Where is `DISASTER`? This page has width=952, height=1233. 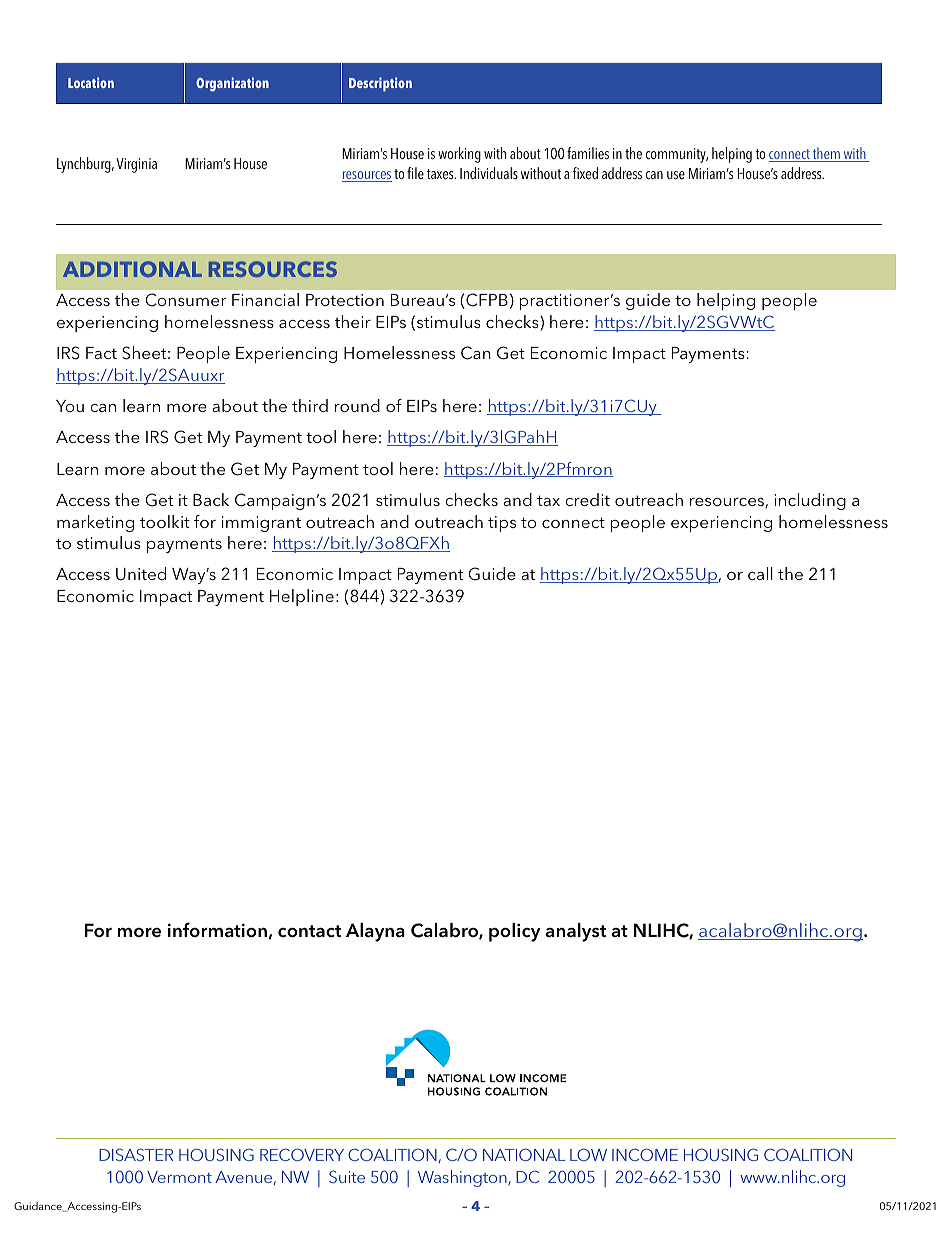 DISASTER is located at coordinates (136, 1154).
